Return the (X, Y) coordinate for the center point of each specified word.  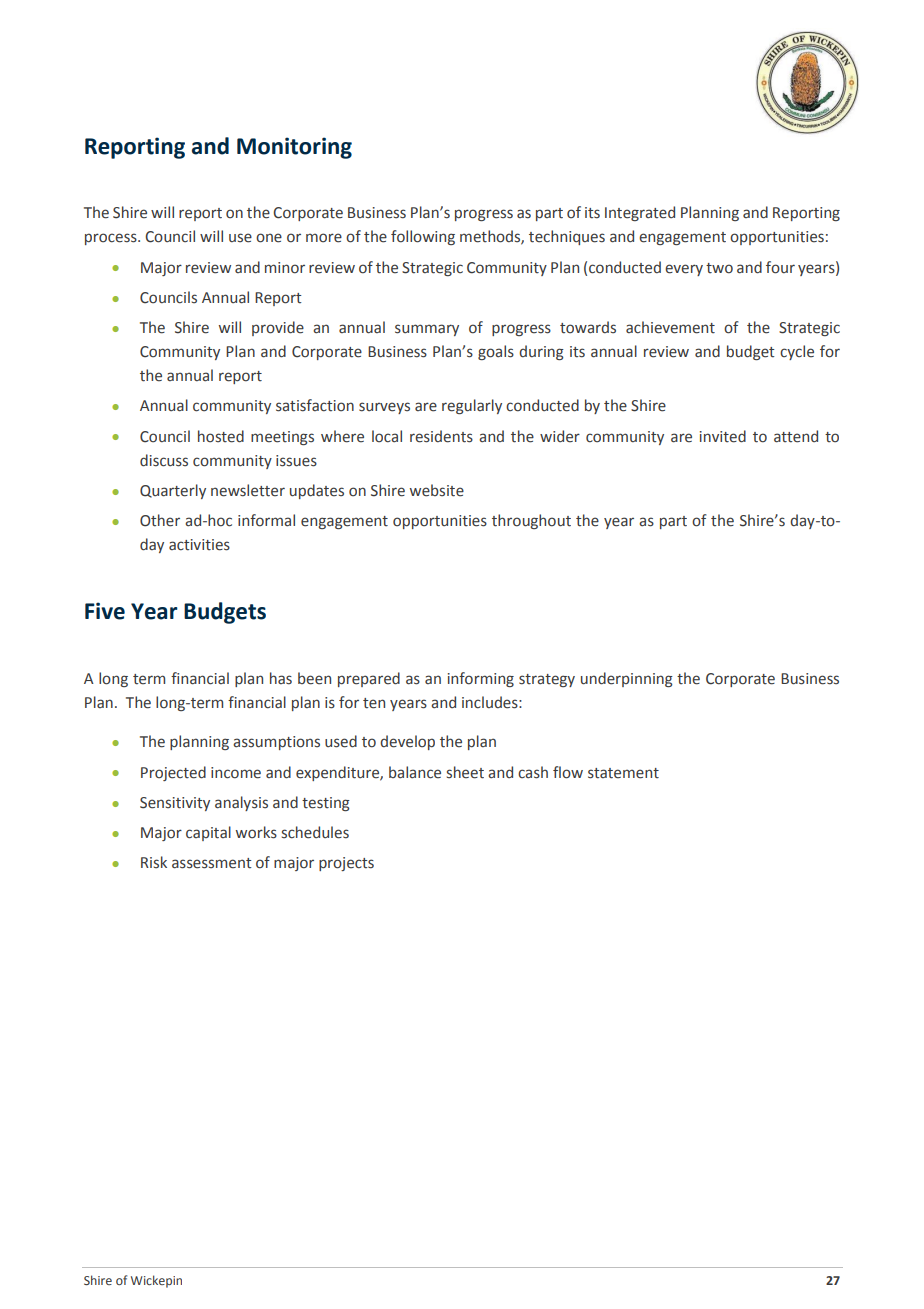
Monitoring (294, 148)
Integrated (640, 213)
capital (208, 833)
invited (723, 436)
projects (346, 864)
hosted (221, 436)
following (423, 237)
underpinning (627, 679)
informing (481, 679)
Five (105, 611)
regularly (472, 406)
